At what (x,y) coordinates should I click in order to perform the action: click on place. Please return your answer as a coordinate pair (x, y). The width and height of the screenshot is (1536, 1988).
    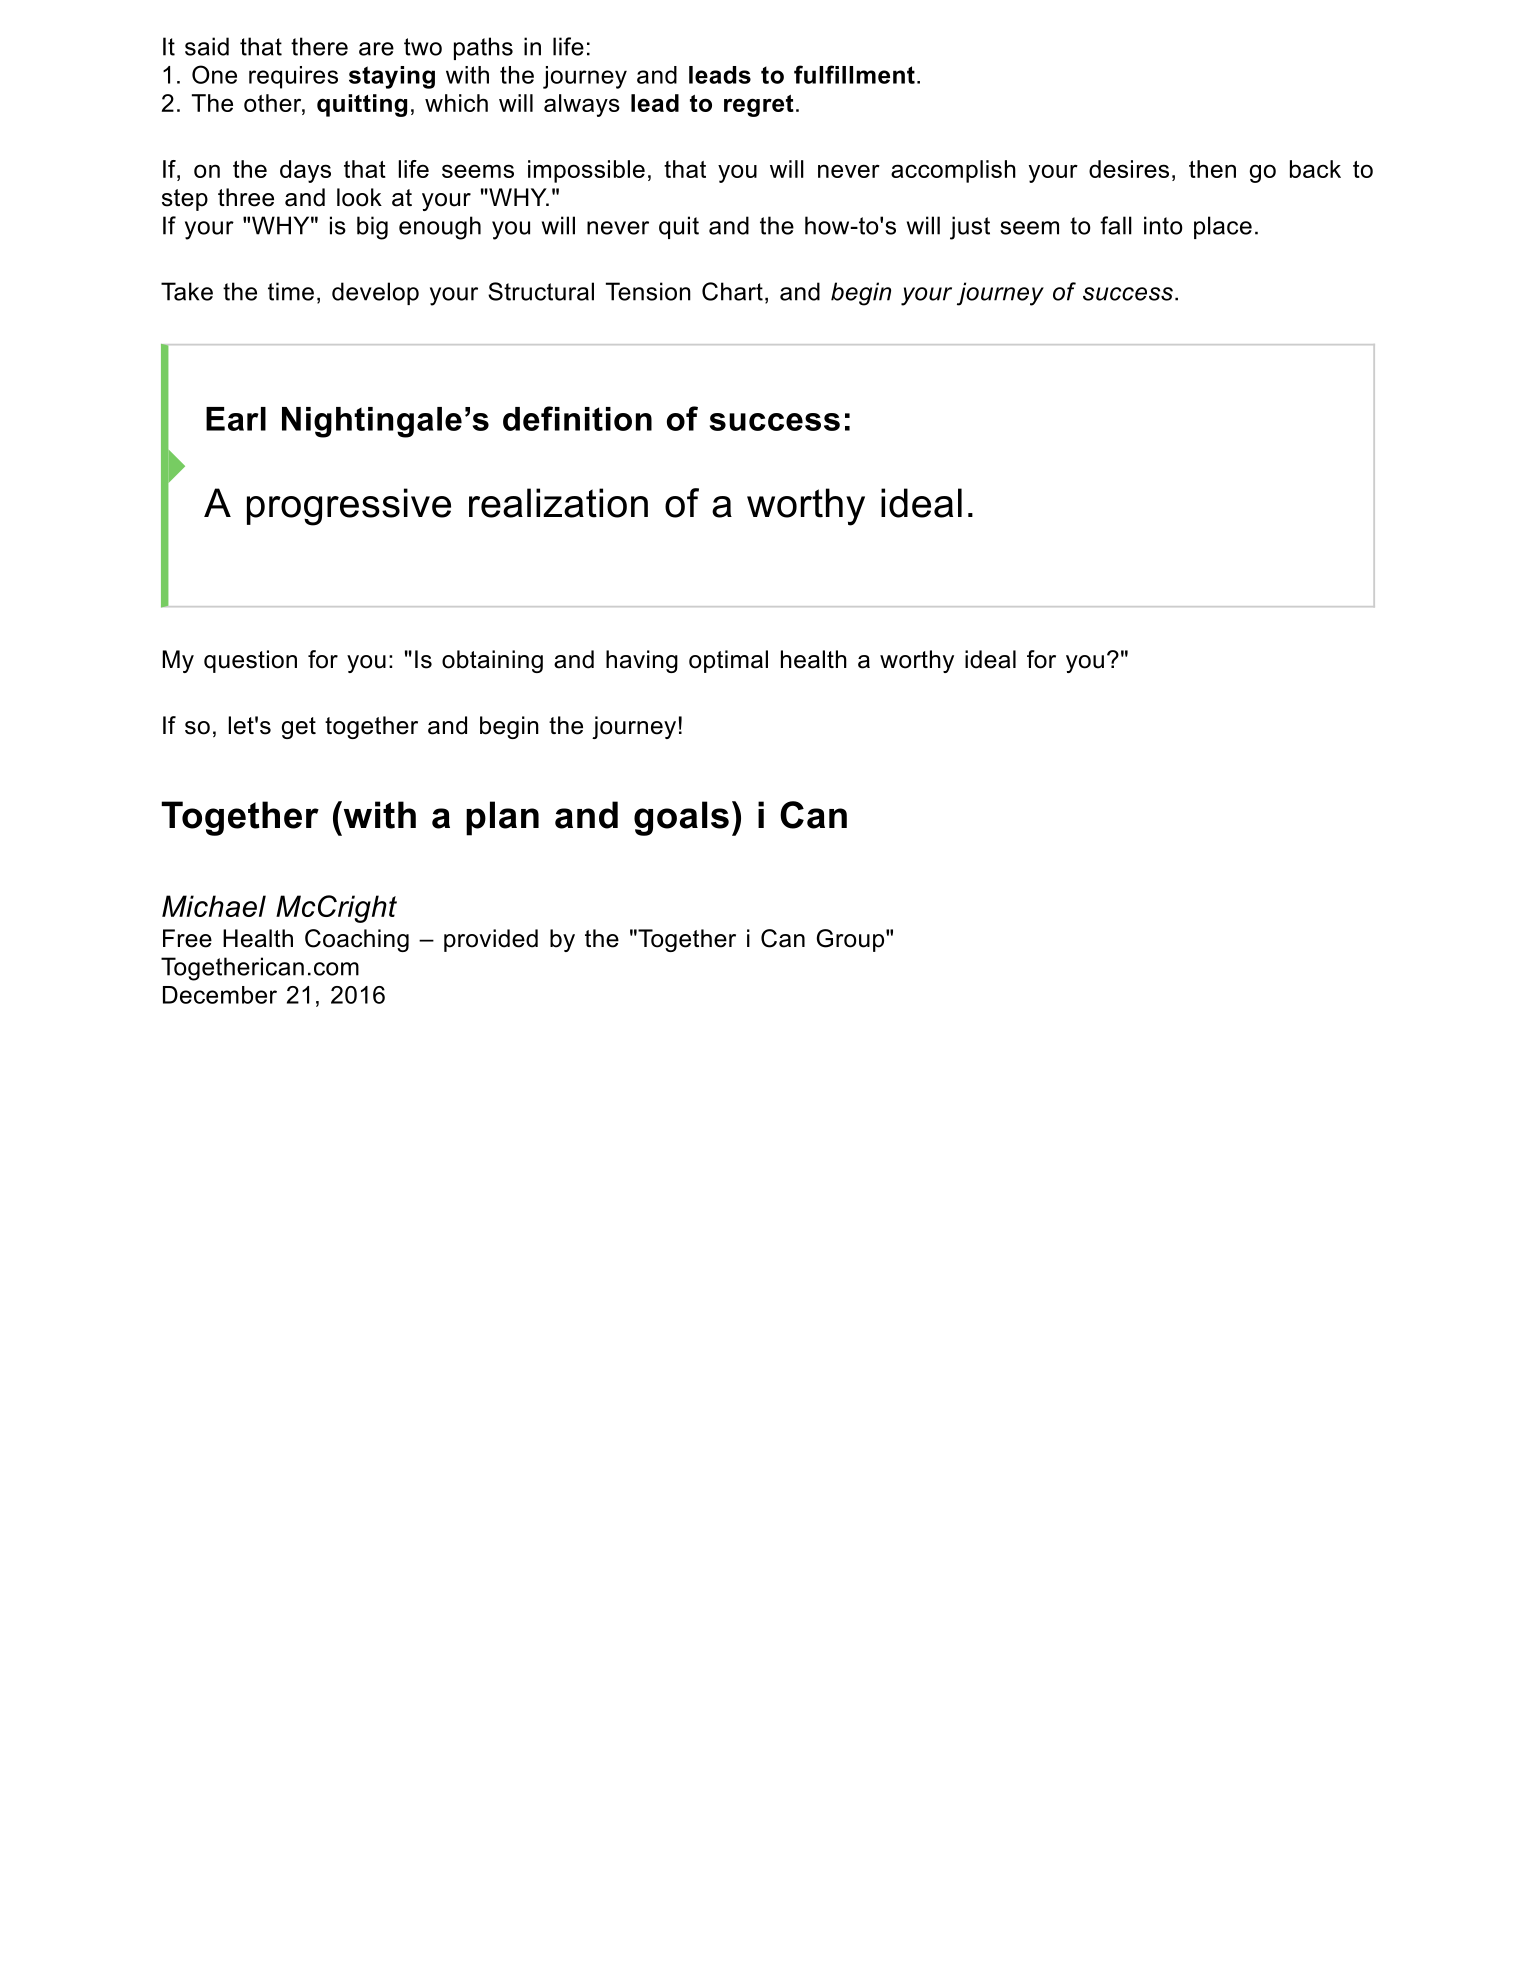
    Looking at the image, I should click on (1223, 227).
